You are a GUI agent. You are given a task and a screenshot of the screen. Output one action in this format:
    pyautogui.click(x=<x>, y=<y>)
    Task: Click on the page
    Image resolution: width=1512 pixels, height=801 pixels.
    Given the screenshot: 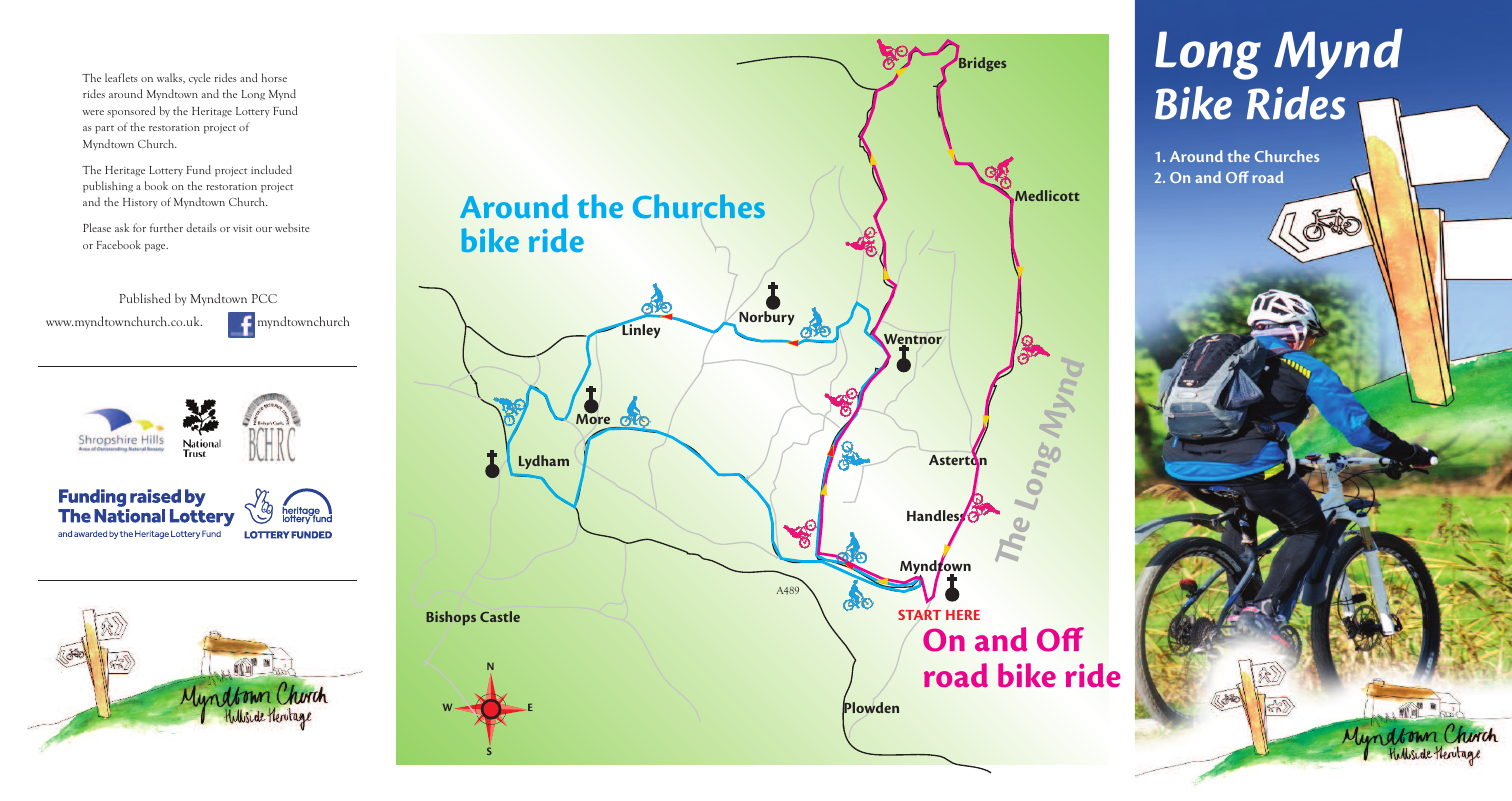 What is the action you would take?
    pyautogui.click(x=156, y=248)
